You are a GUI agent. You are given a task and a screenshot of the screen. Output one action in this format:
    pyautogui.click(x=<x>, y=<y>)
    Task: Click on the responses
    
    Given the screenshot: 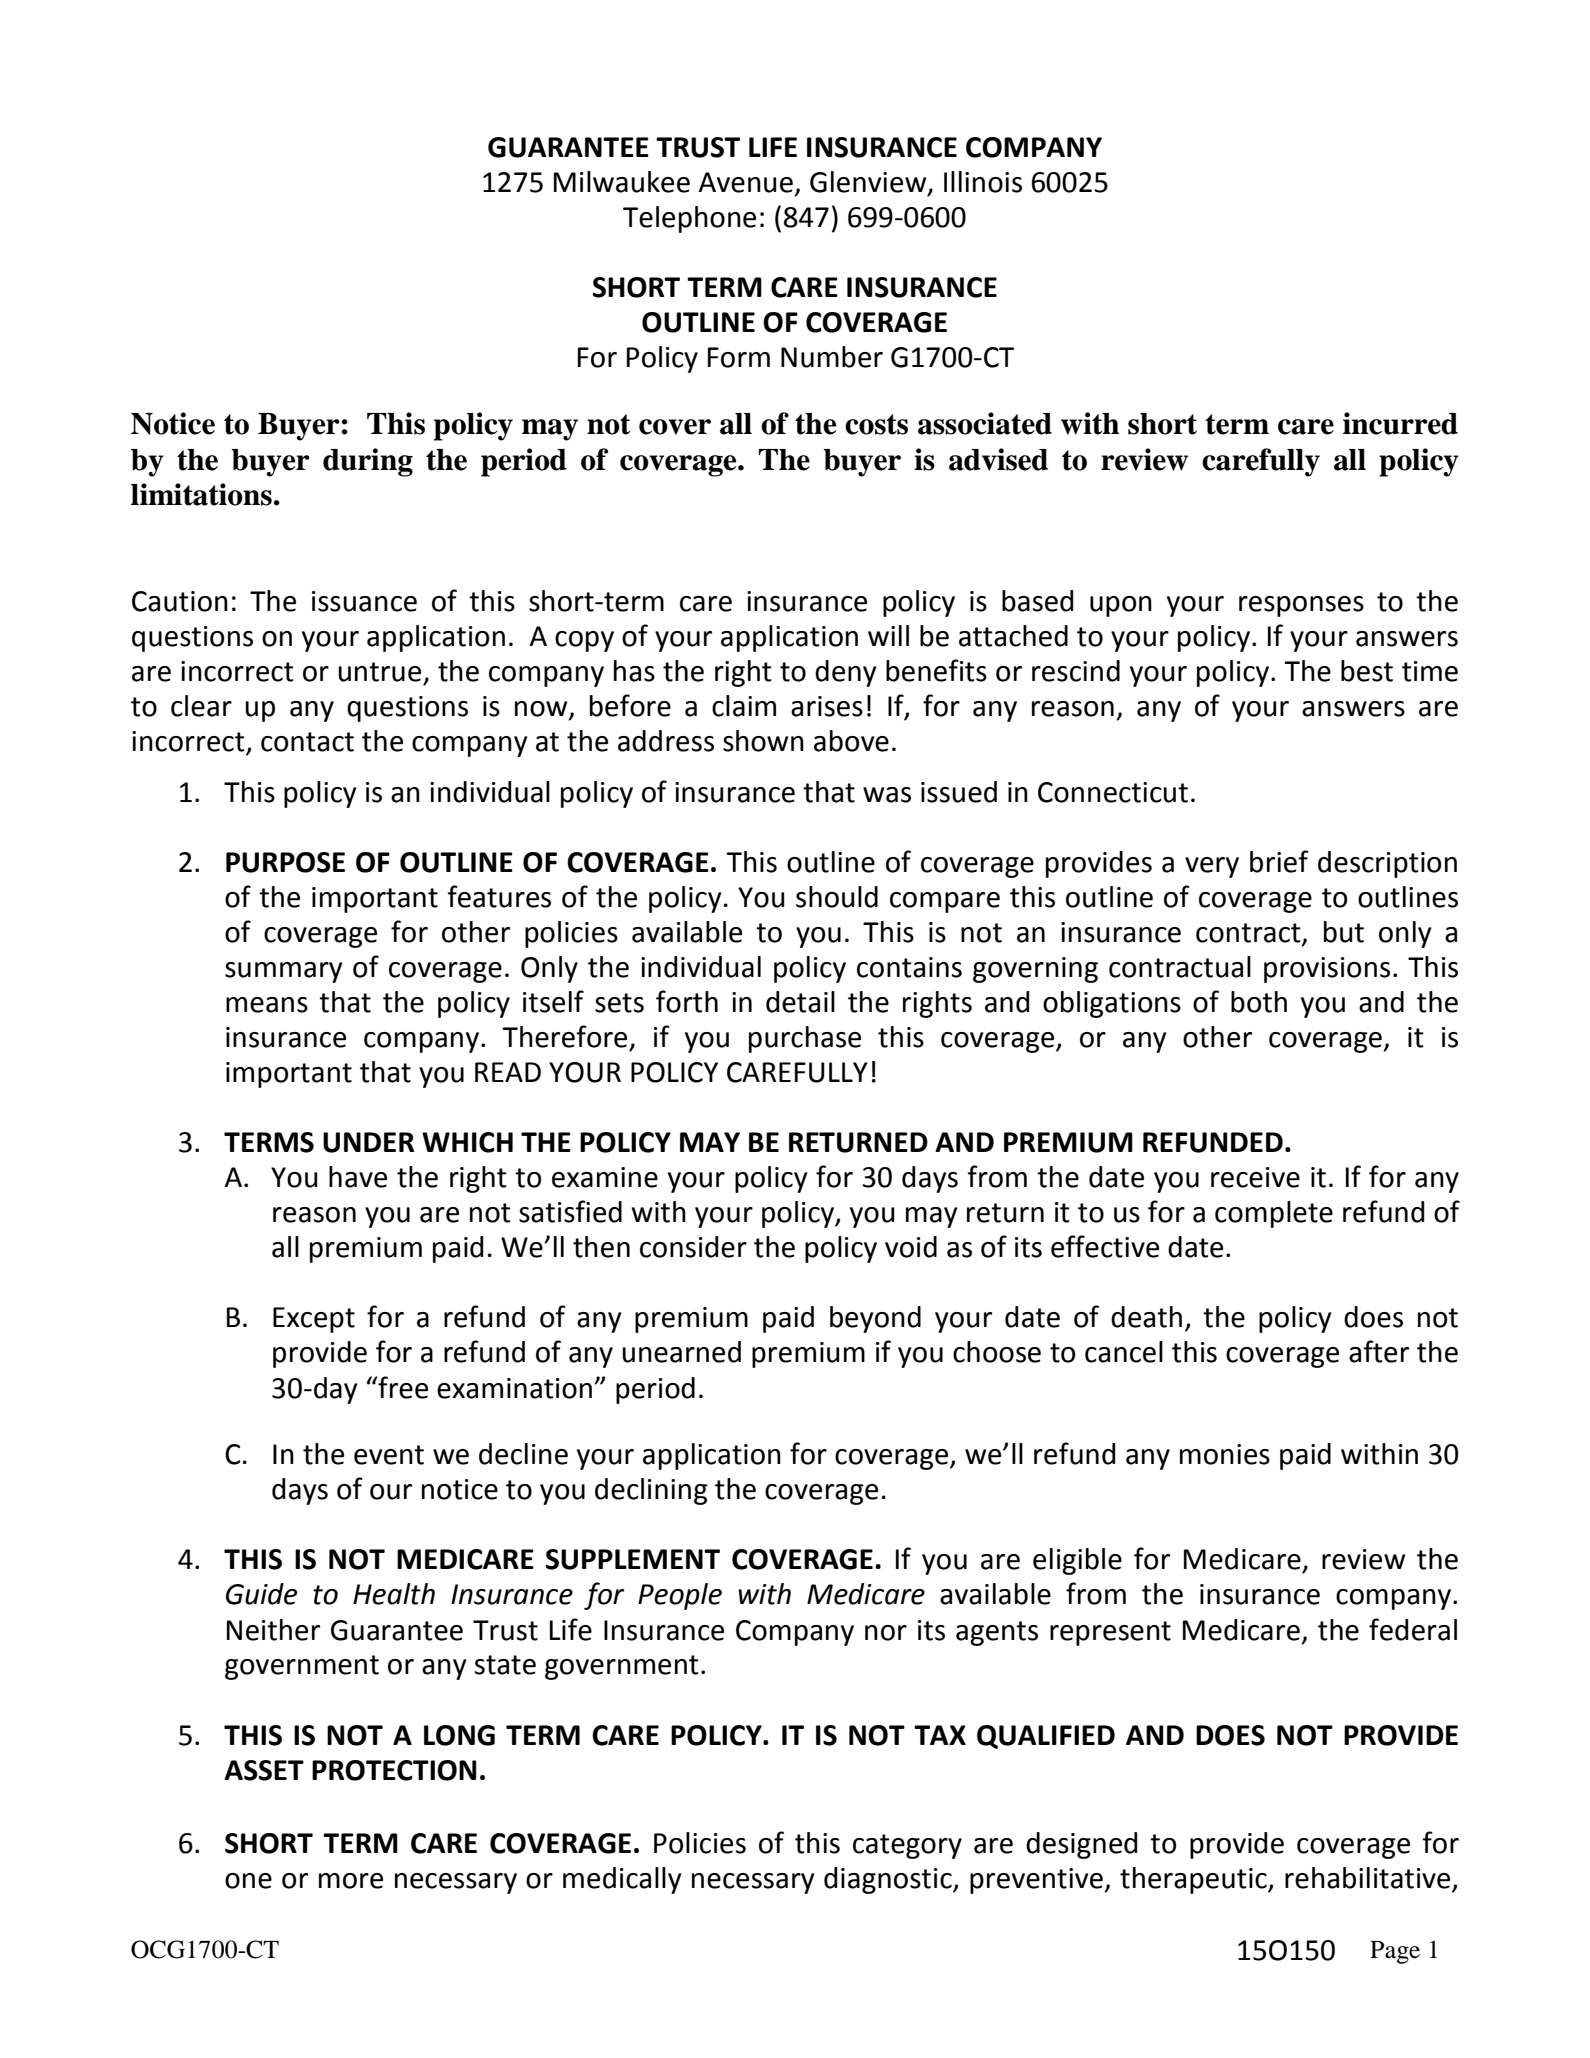 What is the action you would take?
    pyautogui.click(x=1301, y=606)
